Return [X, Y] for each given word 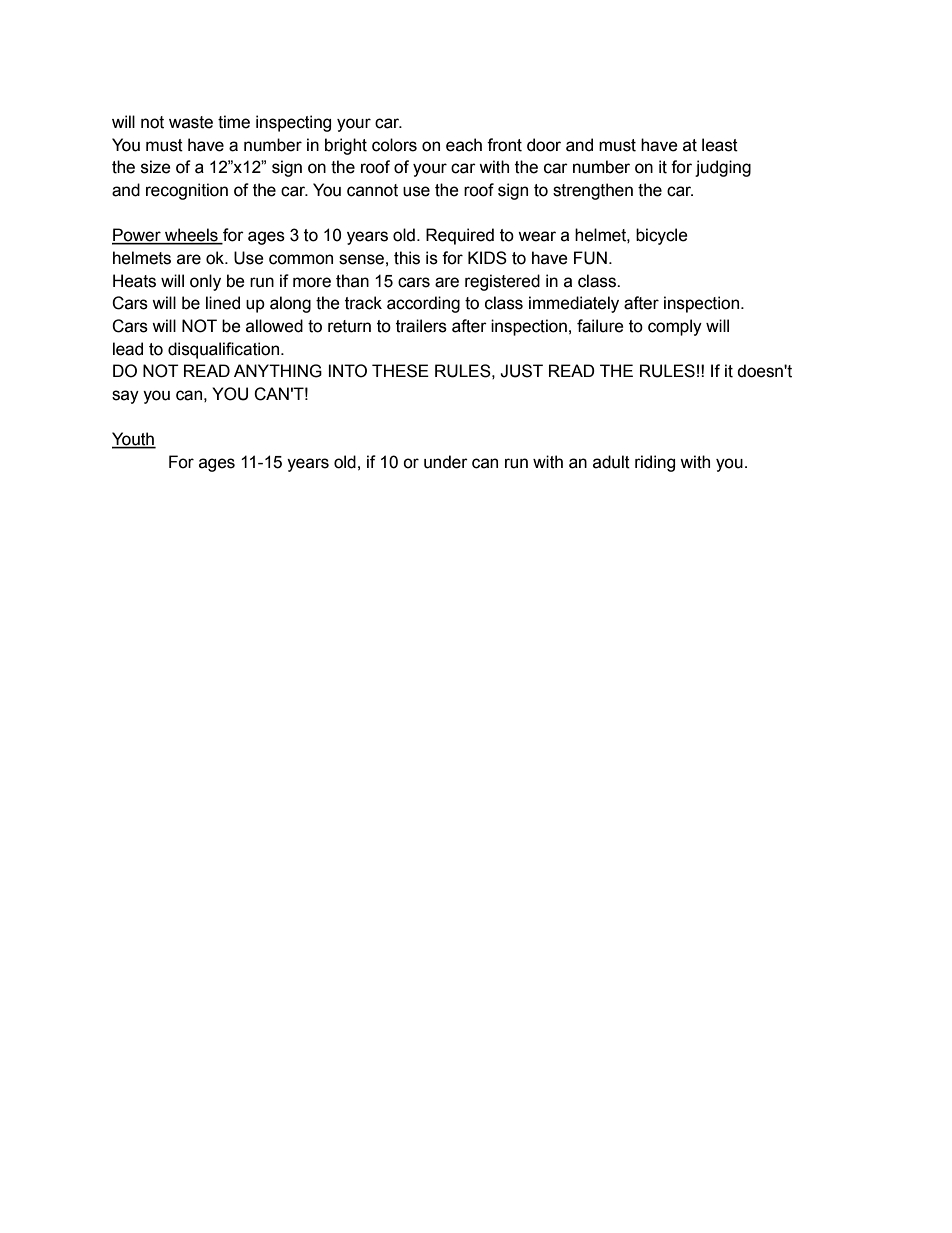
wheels [191, 236]
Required [460, 236]
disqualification [225, 350]
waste [191, 122]
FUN [590, 258]
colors [394, 145]
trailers [421, 326]
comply [675, 327]
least [720, 145]
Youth [134, 440]
